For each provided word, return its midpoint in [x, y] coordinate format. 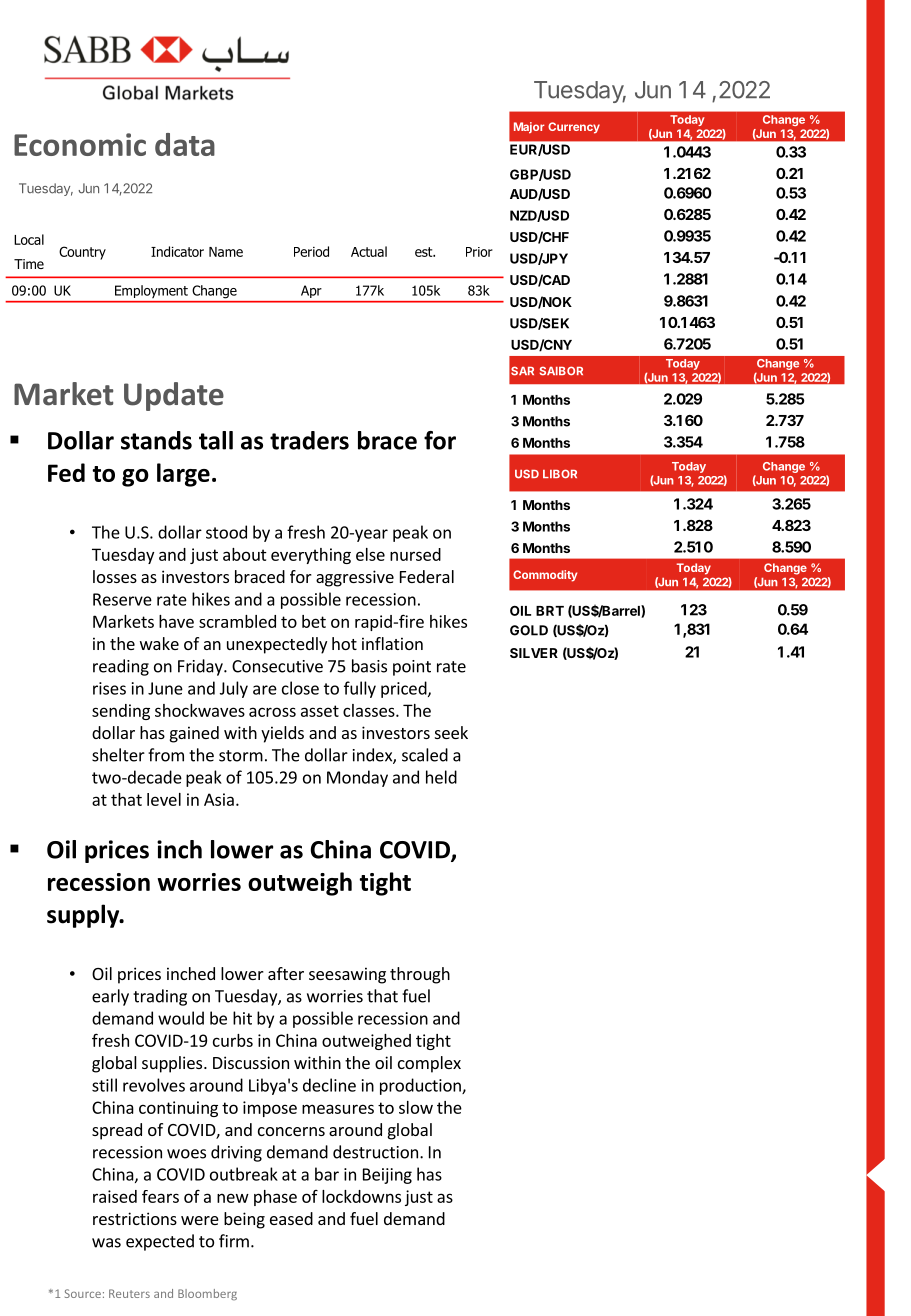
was [106, 1243]
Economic [80, 144]
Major [529, 128]
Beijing [387, 1176]
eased [291, 1218]
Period [311, 251]
